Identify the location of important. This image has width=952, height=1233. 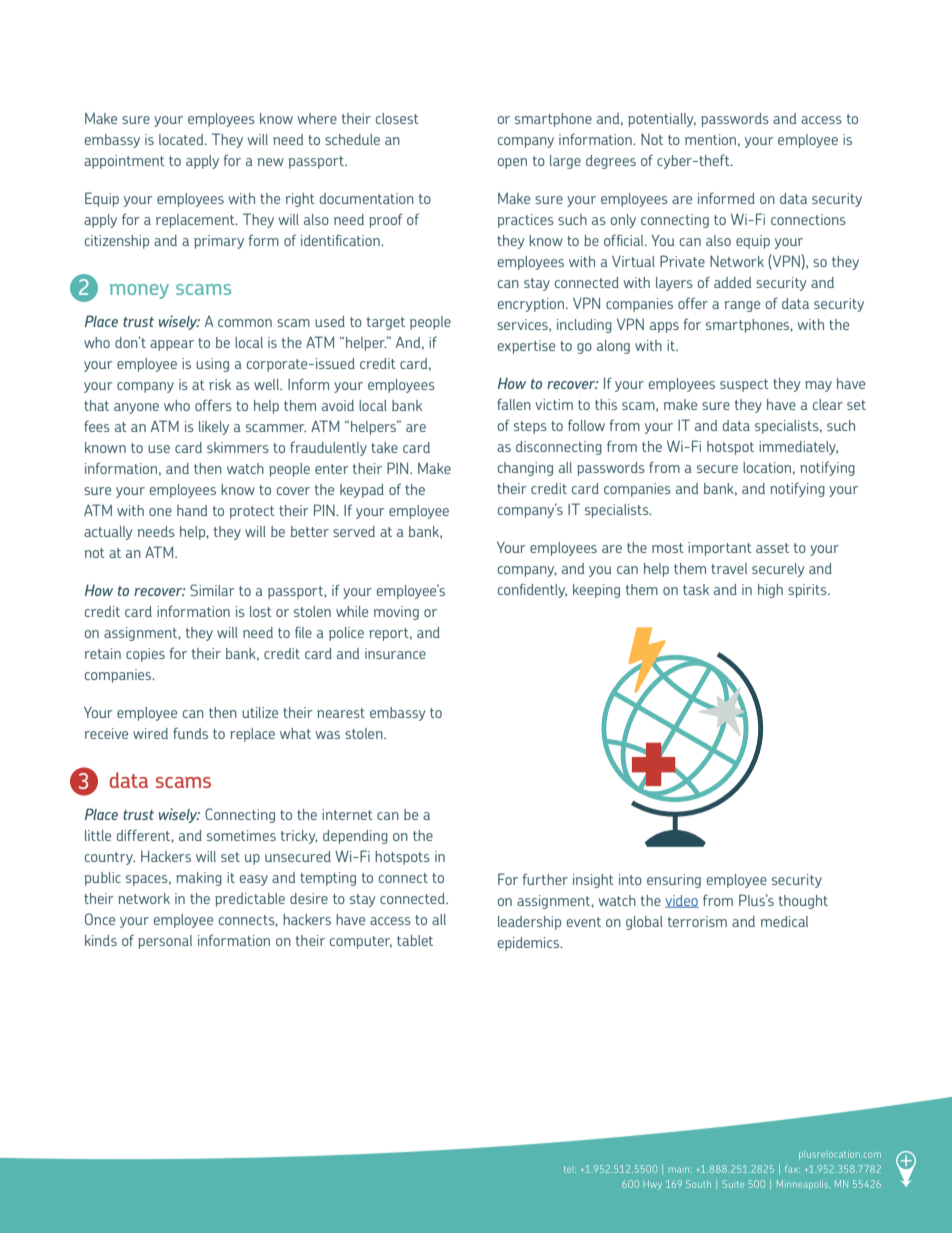
(720, 549).
